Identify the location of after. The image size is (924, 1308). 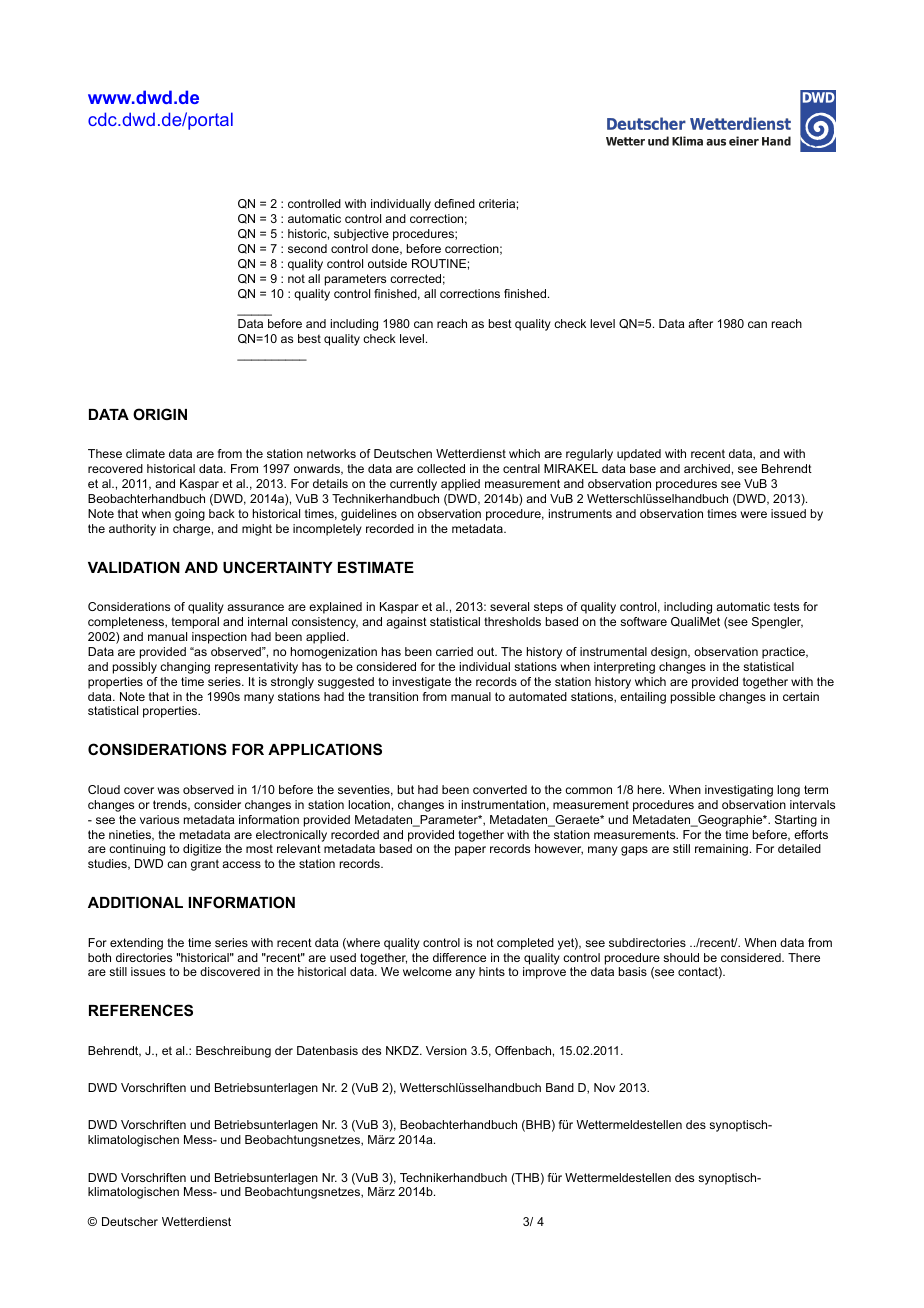
(700, 323).
